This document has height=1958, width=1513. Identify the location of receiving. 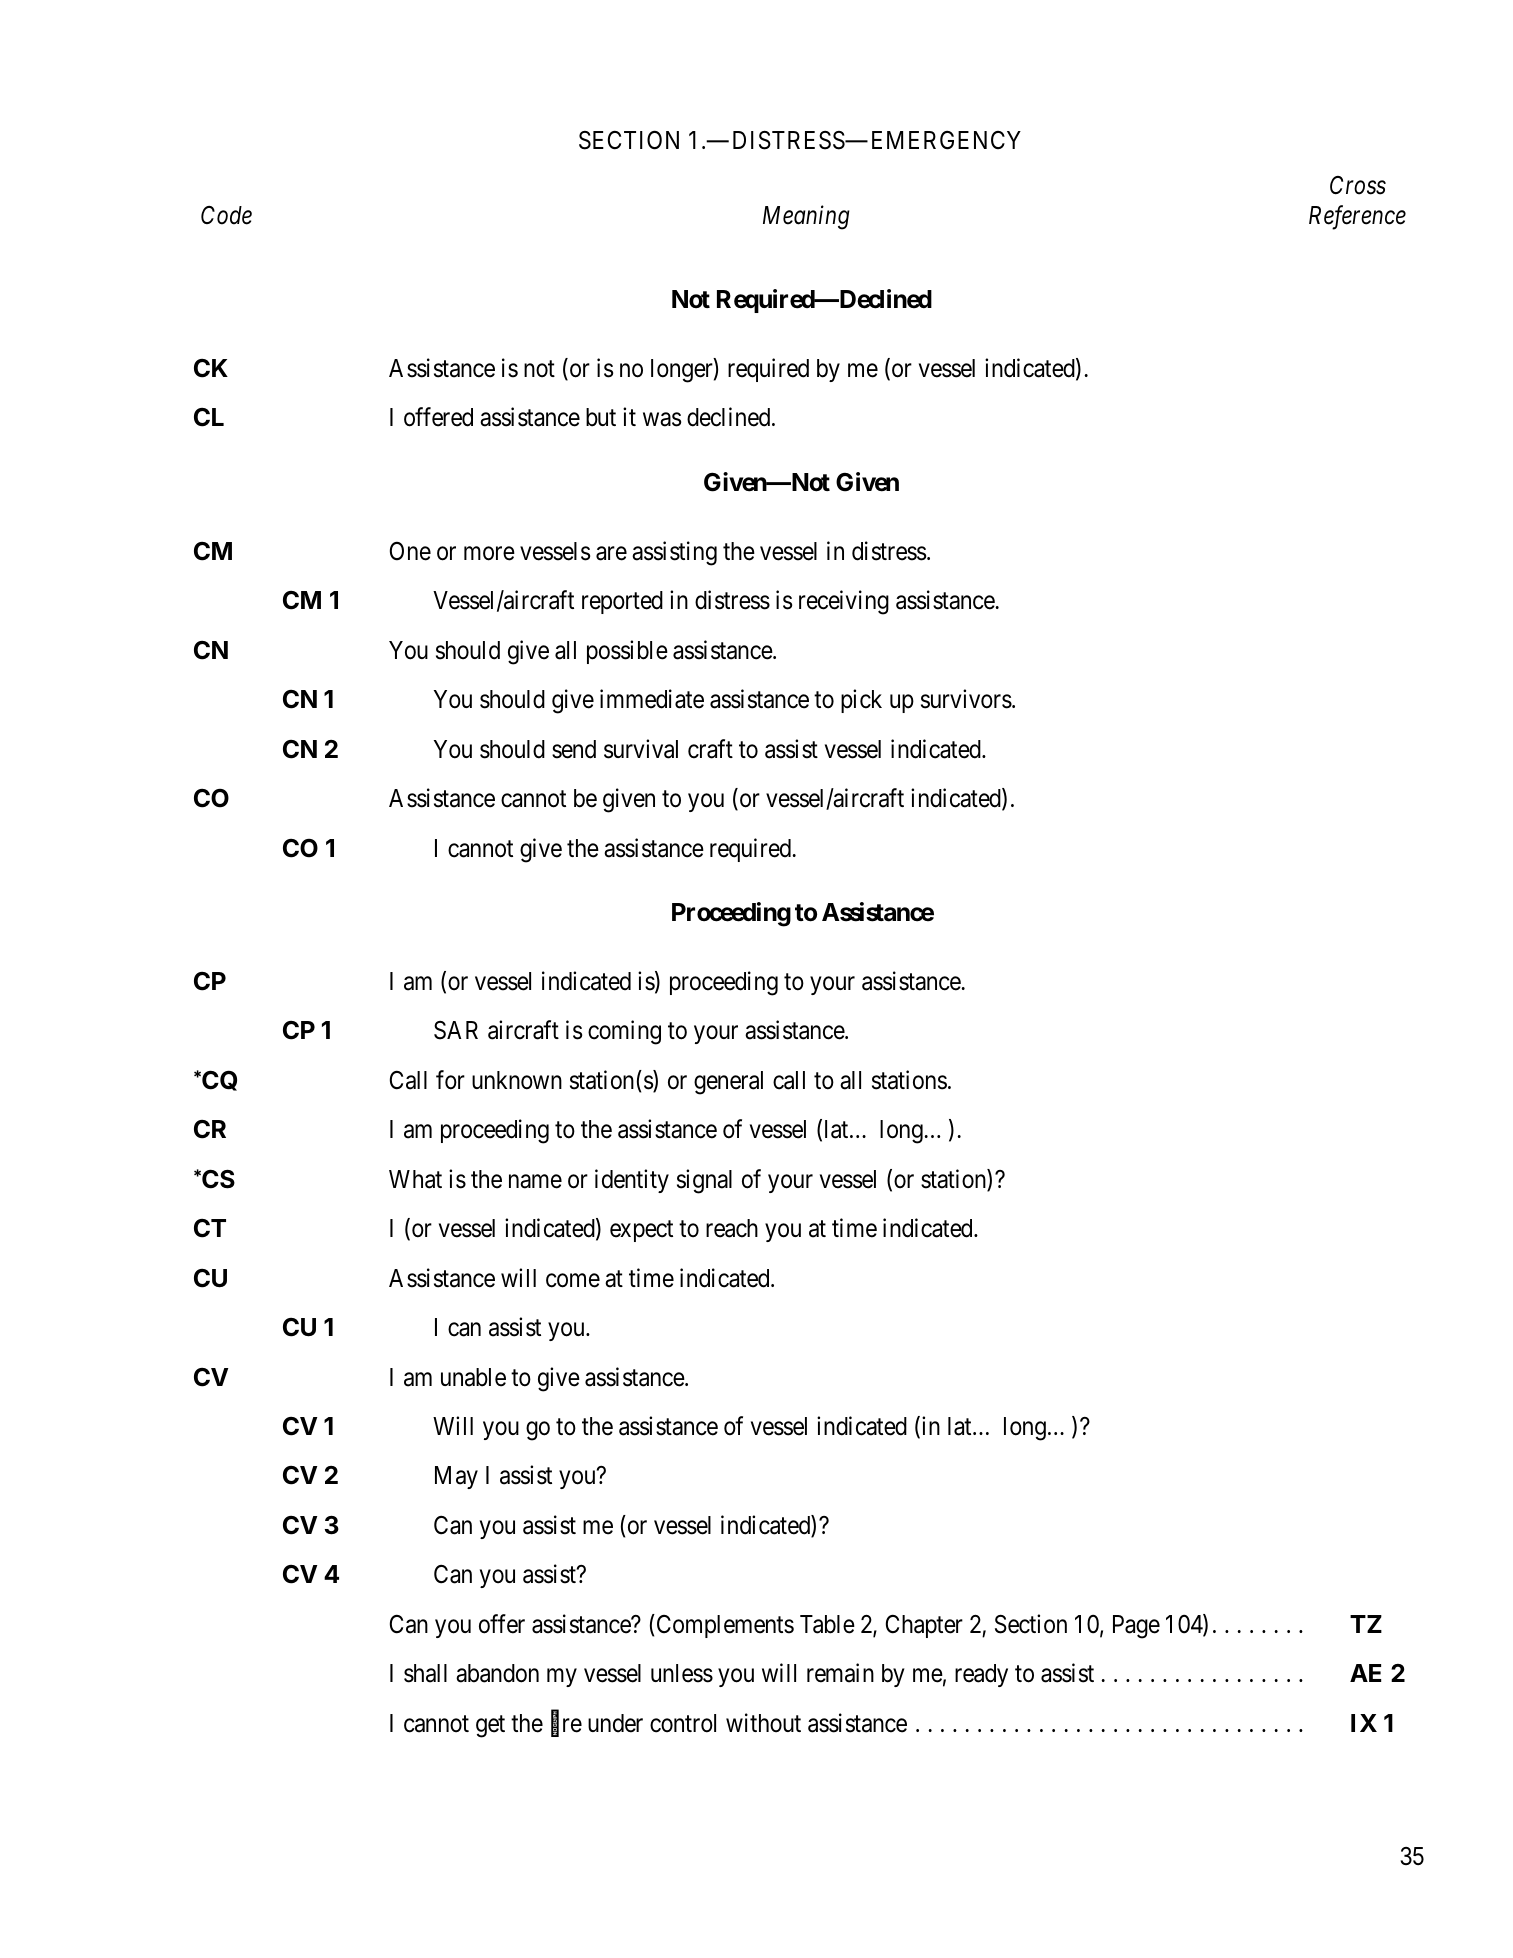
(844, 602).
